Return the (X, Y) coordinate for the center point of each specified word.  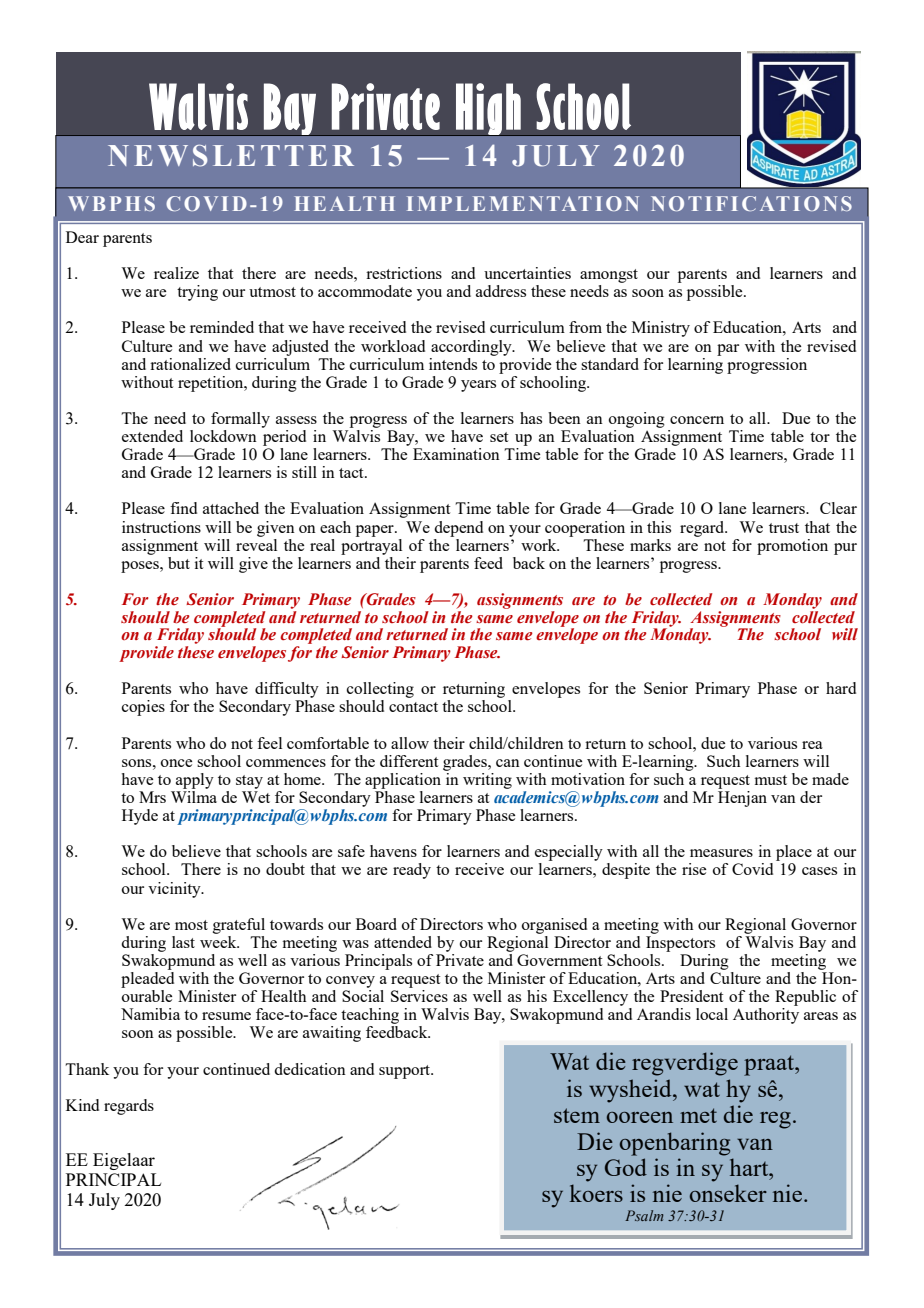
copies (143, 708)
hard (841, 688)
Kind (82, 1105)
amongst (609, 276)
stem (577, 1115)
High (488, 109)
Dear (82, 237)
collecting (380, 691)
